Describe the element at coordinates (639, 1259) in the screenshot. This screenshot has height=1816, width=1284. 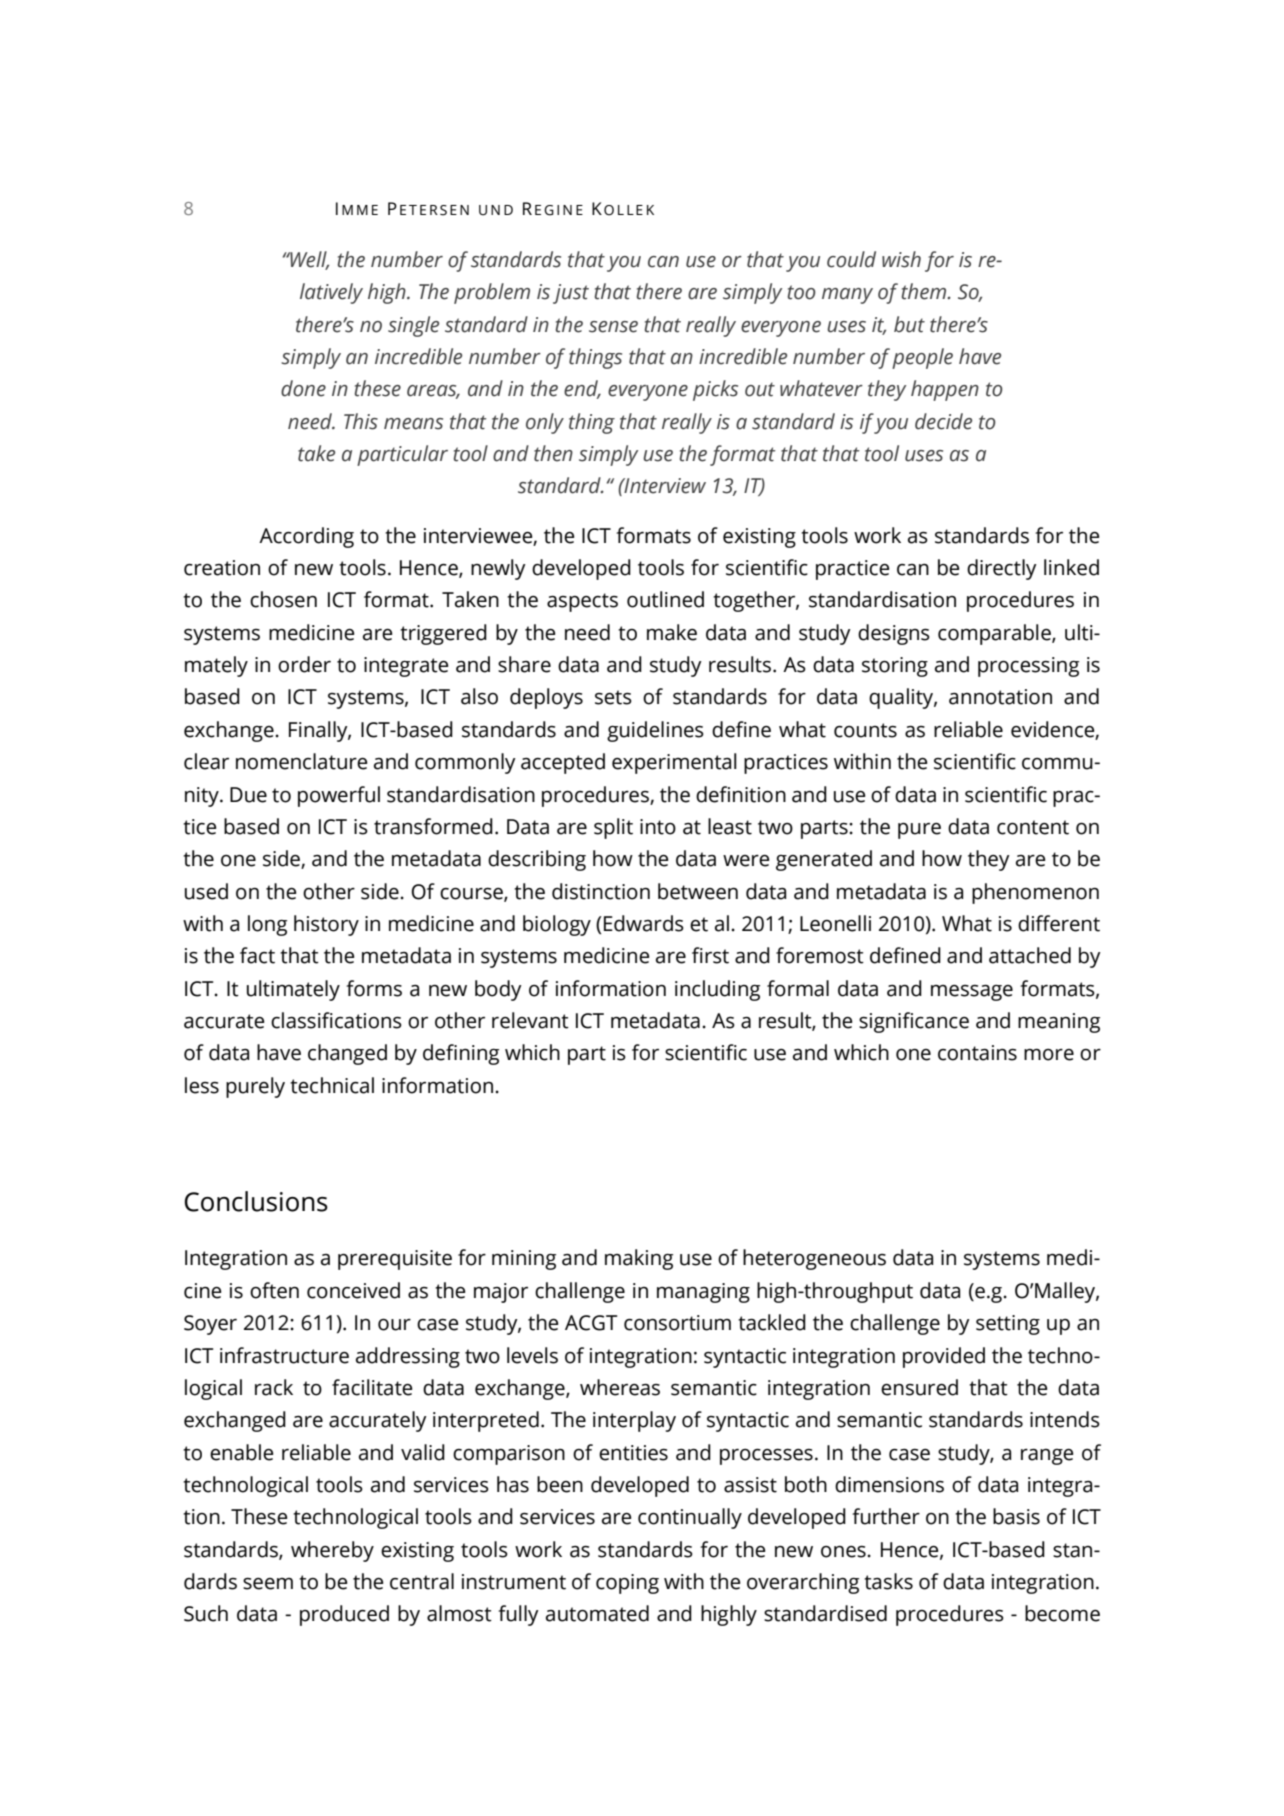
I see `making` at that location.
